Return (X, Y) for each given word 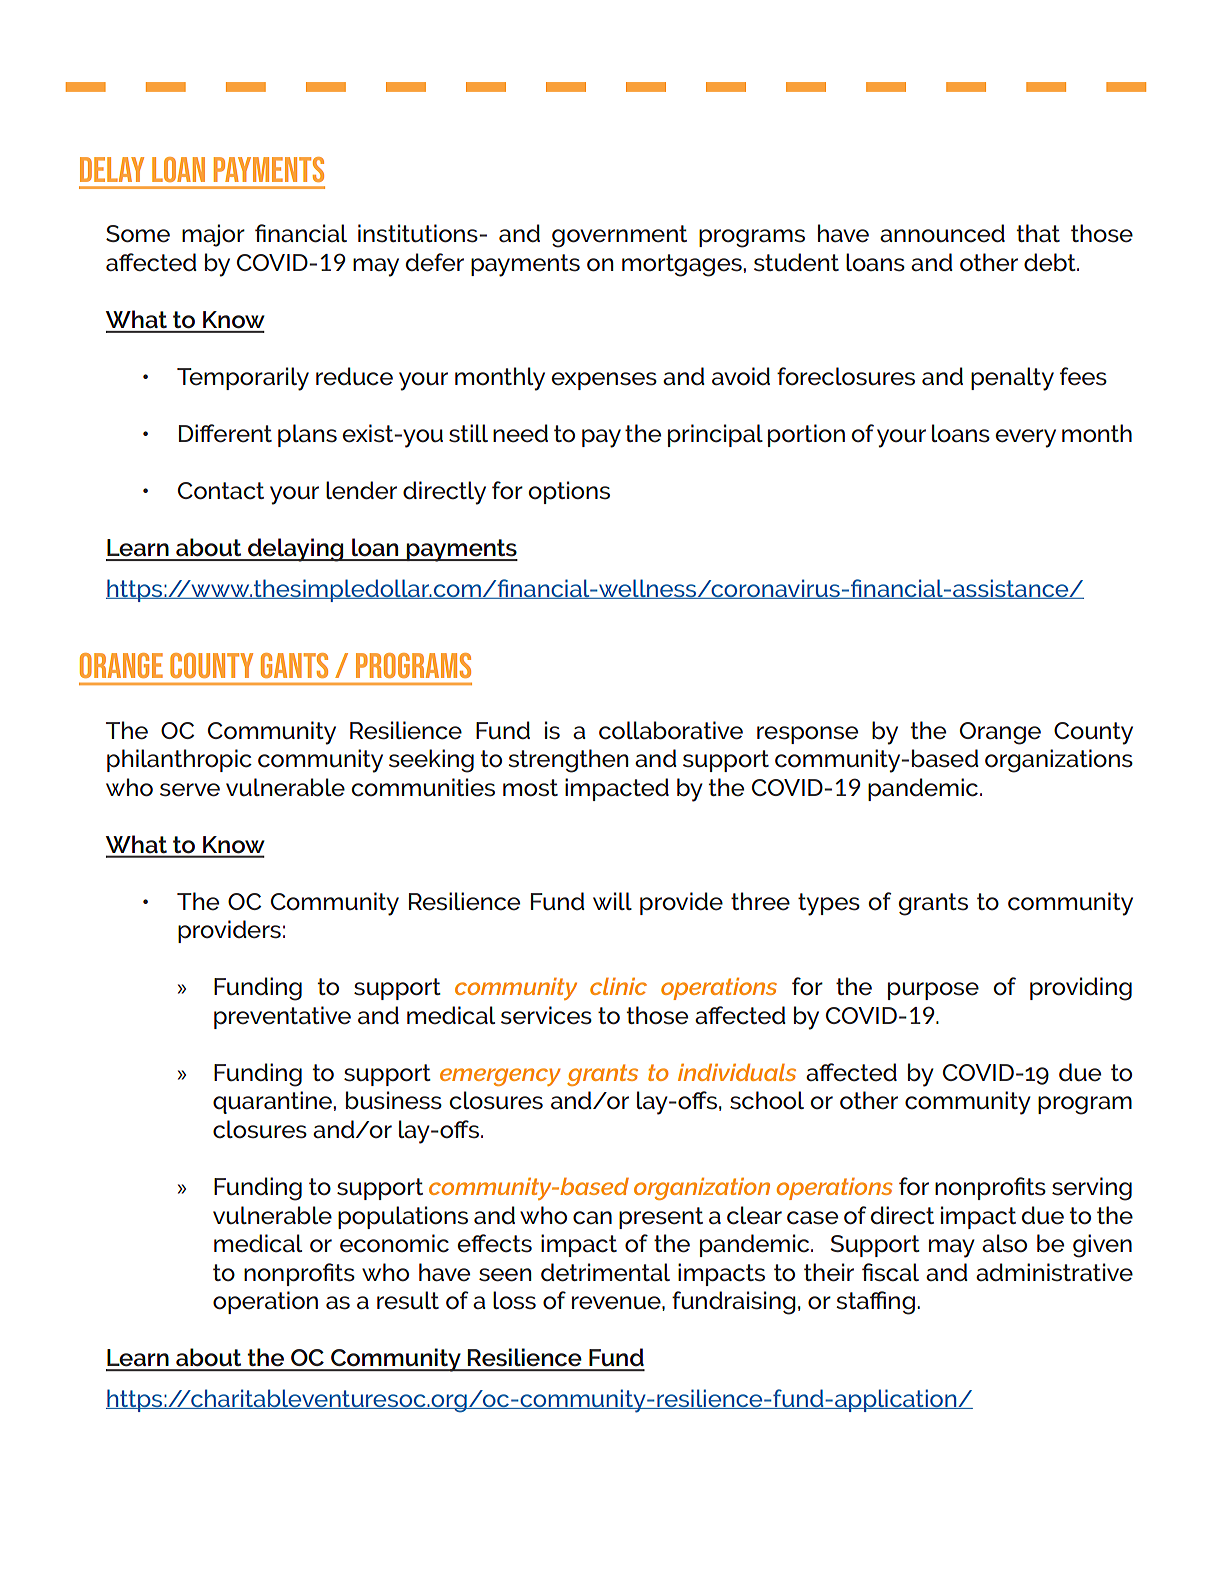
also (1004, 1243)
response (807, 735)
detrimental (605, 1272)
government (619, 236)
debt (1051, 262)
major (213, 235)
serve (190, 790)
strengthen (568, 761)
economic (394, 1243)
